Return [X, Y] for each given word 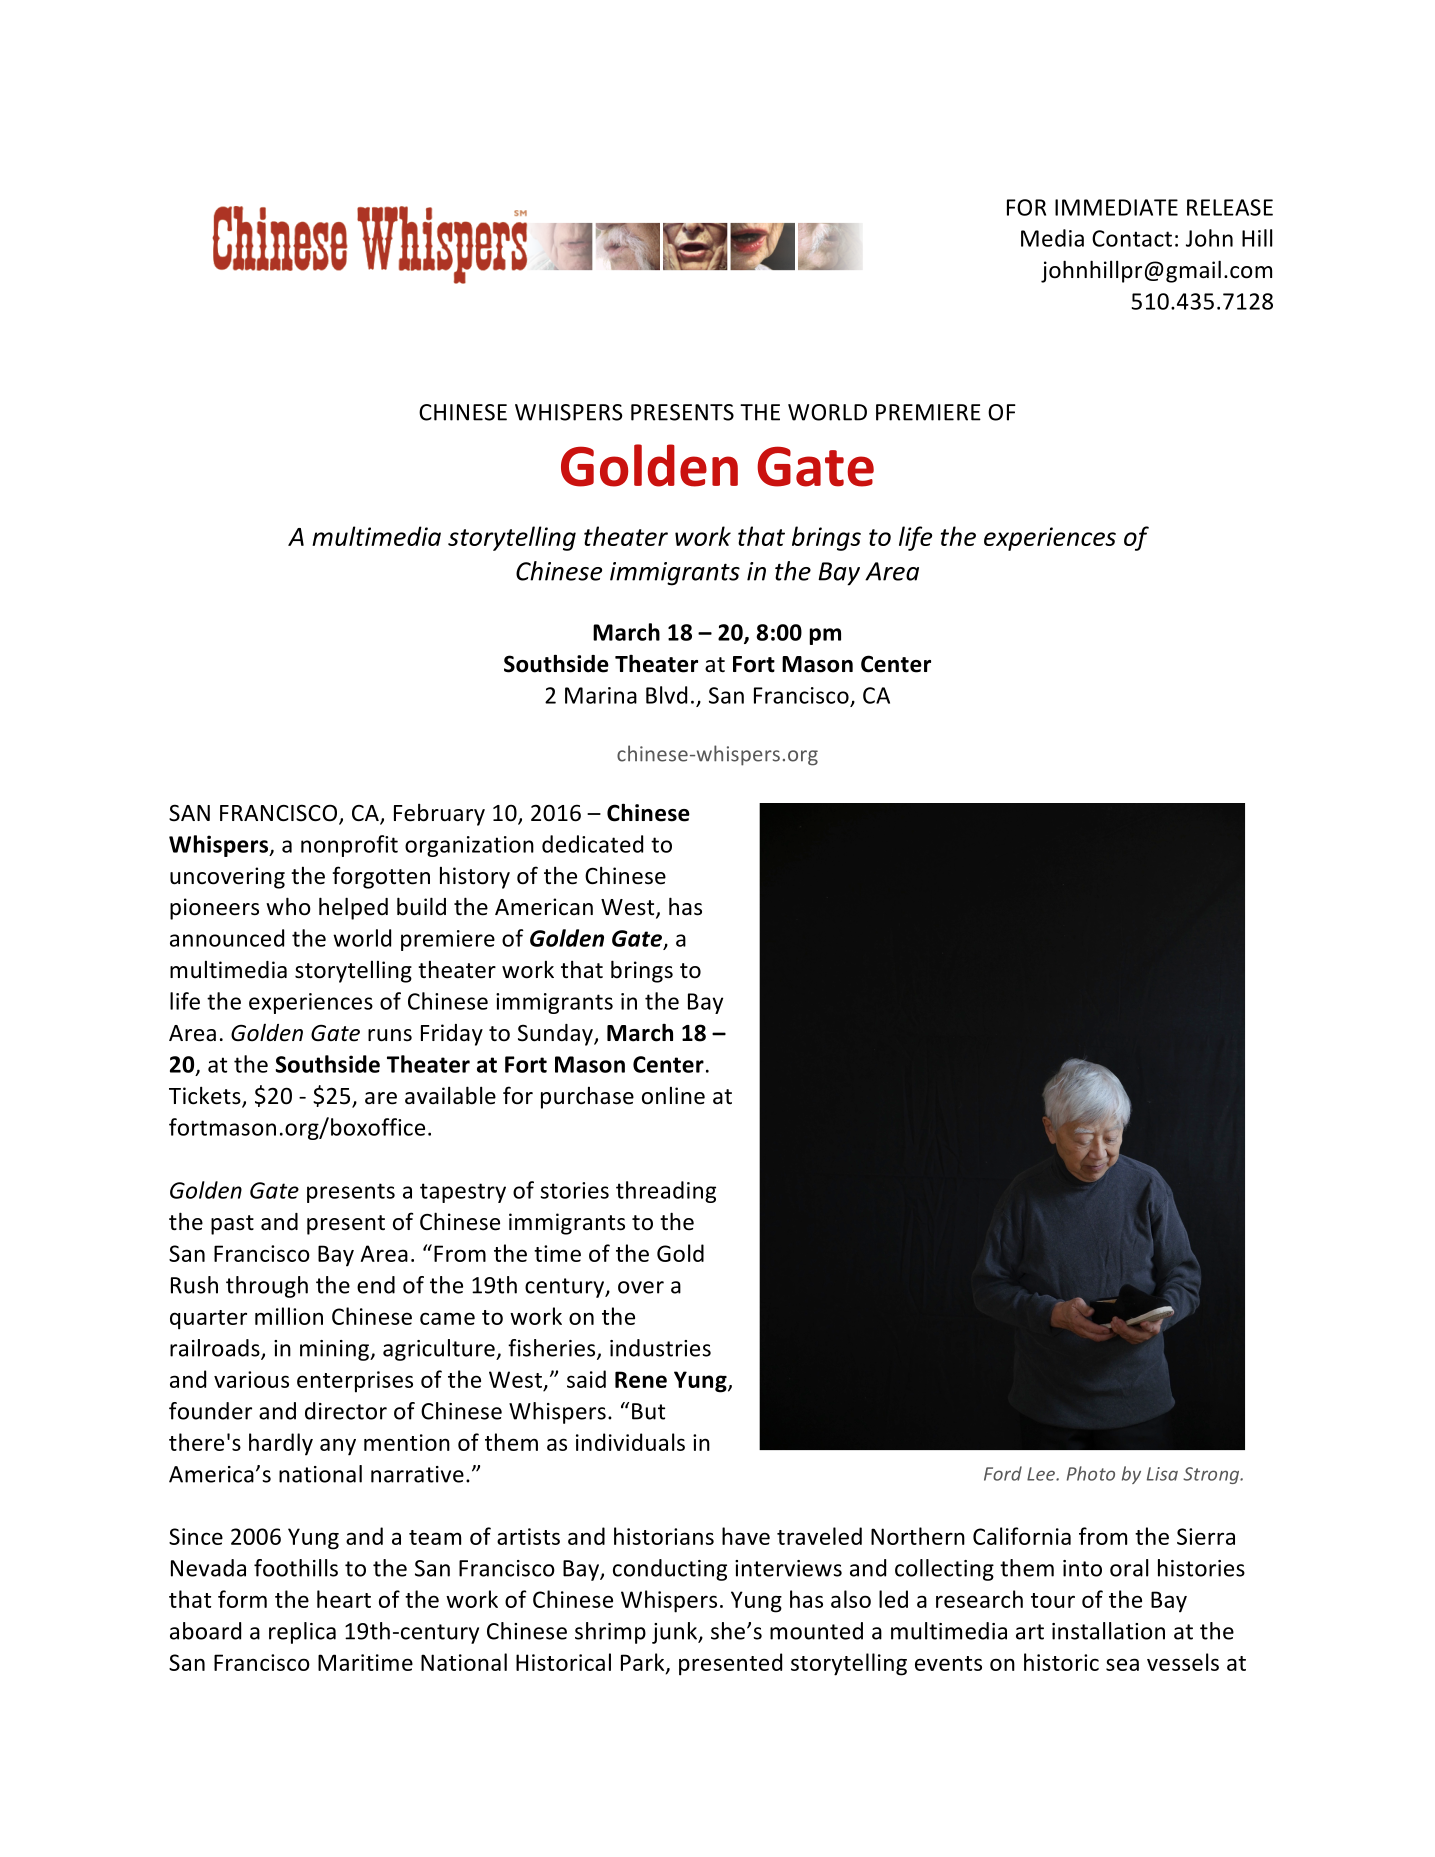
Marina [601, 695]
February [439, 814]
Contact [1132, 238]
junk [675, 1633]
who [288, 906]
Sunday [556, 1035]
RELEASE [1230, 207]
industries [660, 1348]
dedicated [592, 844]
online [673, 1096]
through [267, 1287]
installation [1108, 1631]
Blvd [666, 695]
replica [302, 1633]
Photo [1091, 1473]
